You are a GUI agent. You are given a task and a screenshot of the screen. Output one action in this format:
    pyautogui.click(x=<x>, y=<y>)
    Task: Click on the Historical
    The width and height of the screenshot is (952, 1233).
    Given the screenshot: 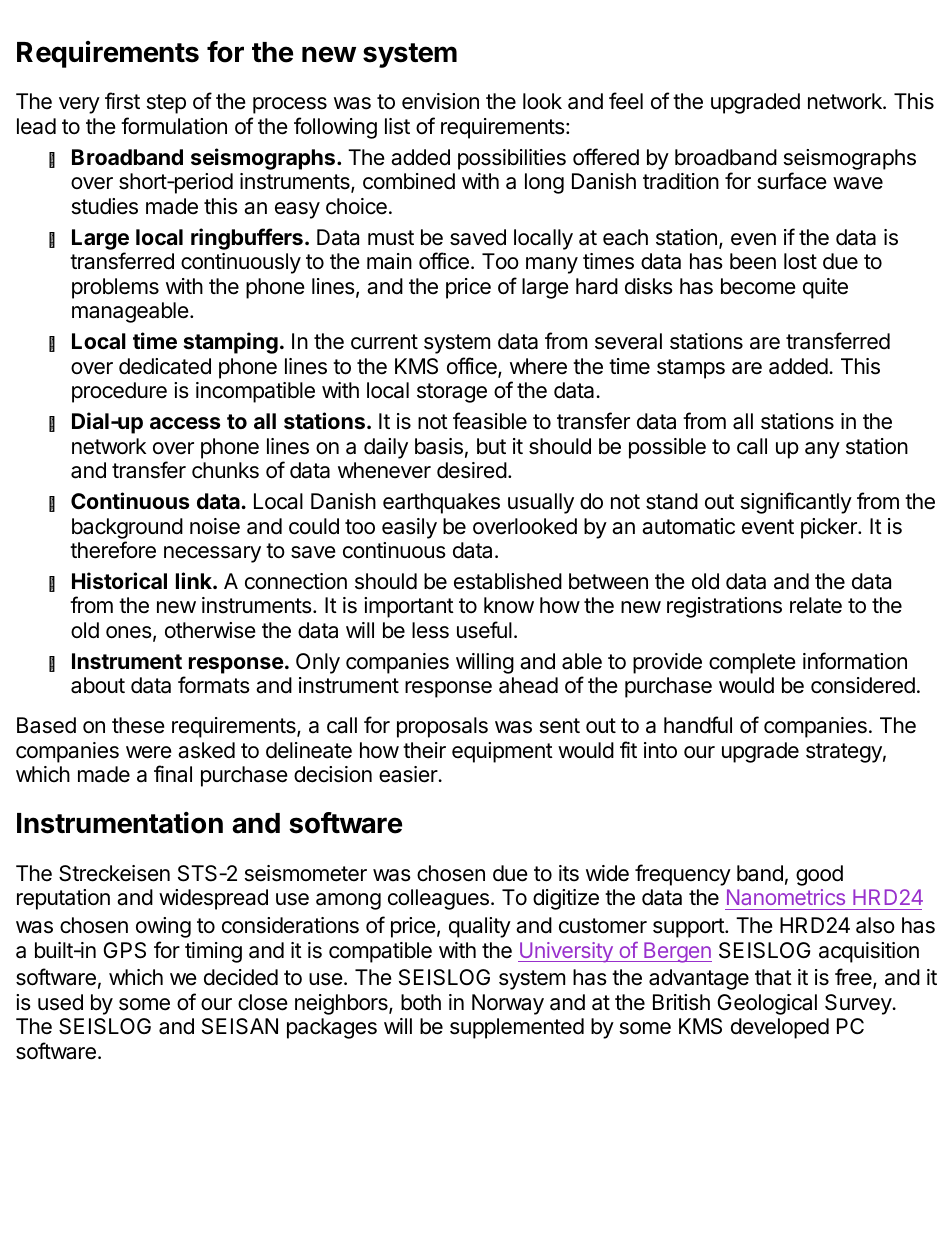 What is the action you would take?
    pyautogui.click(x=119, y=580)
